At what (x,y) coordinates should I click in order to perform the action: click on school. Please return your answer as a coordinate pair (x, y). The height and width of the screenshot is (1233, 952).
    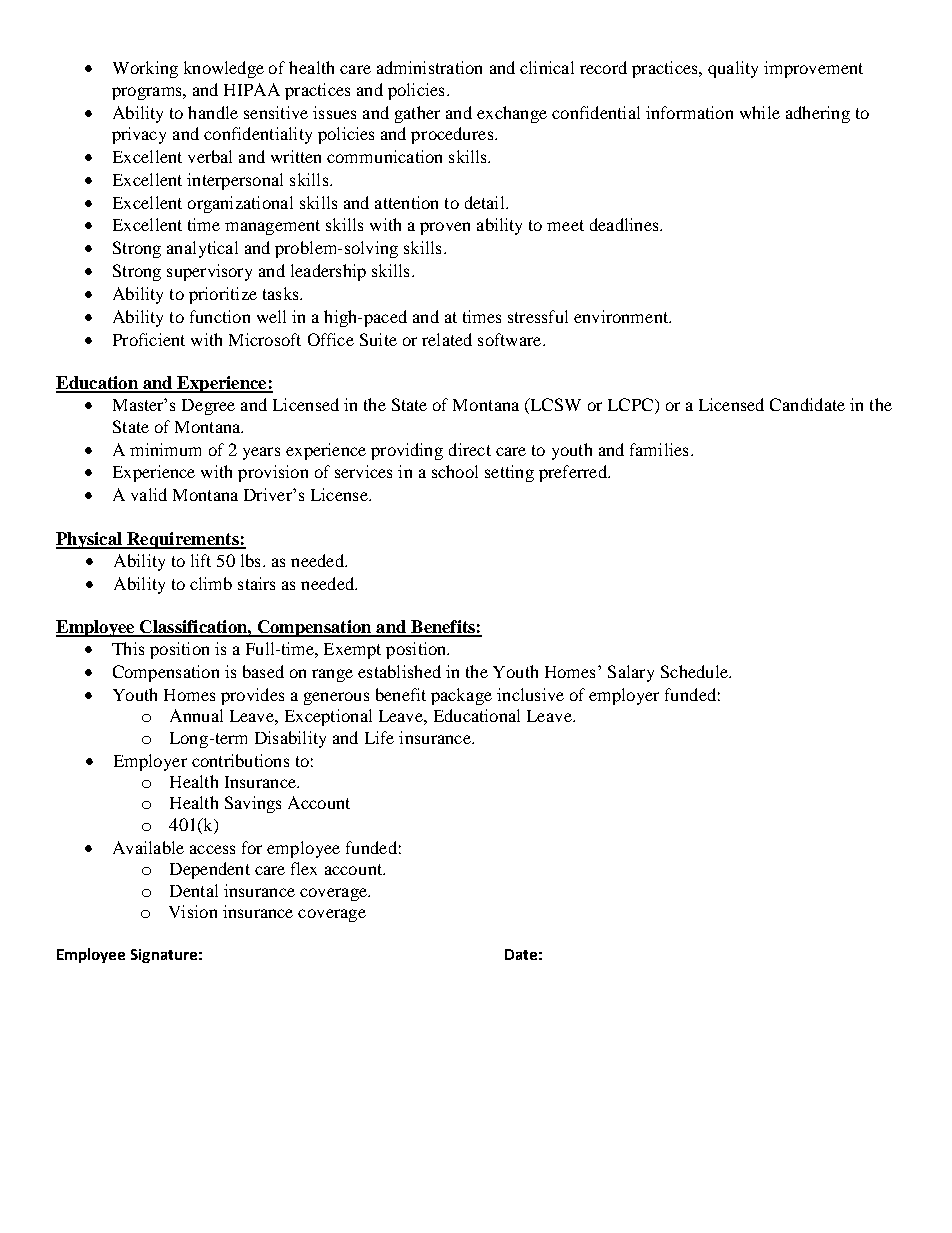
    Looking at the image, I should click on (455, 471).
